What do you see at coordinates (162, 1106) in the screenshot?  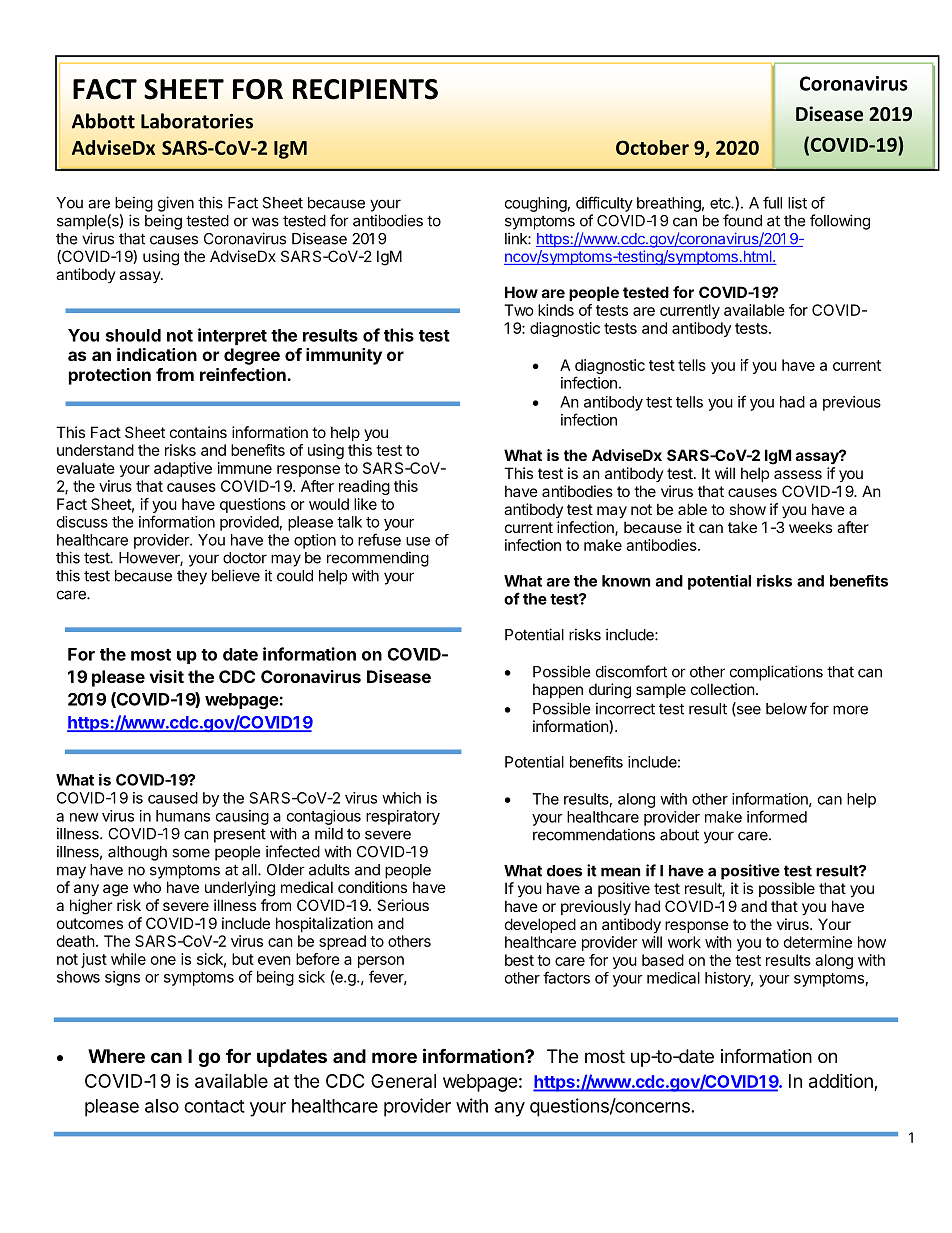 I see `also` at bounding box center [162, 1106].
